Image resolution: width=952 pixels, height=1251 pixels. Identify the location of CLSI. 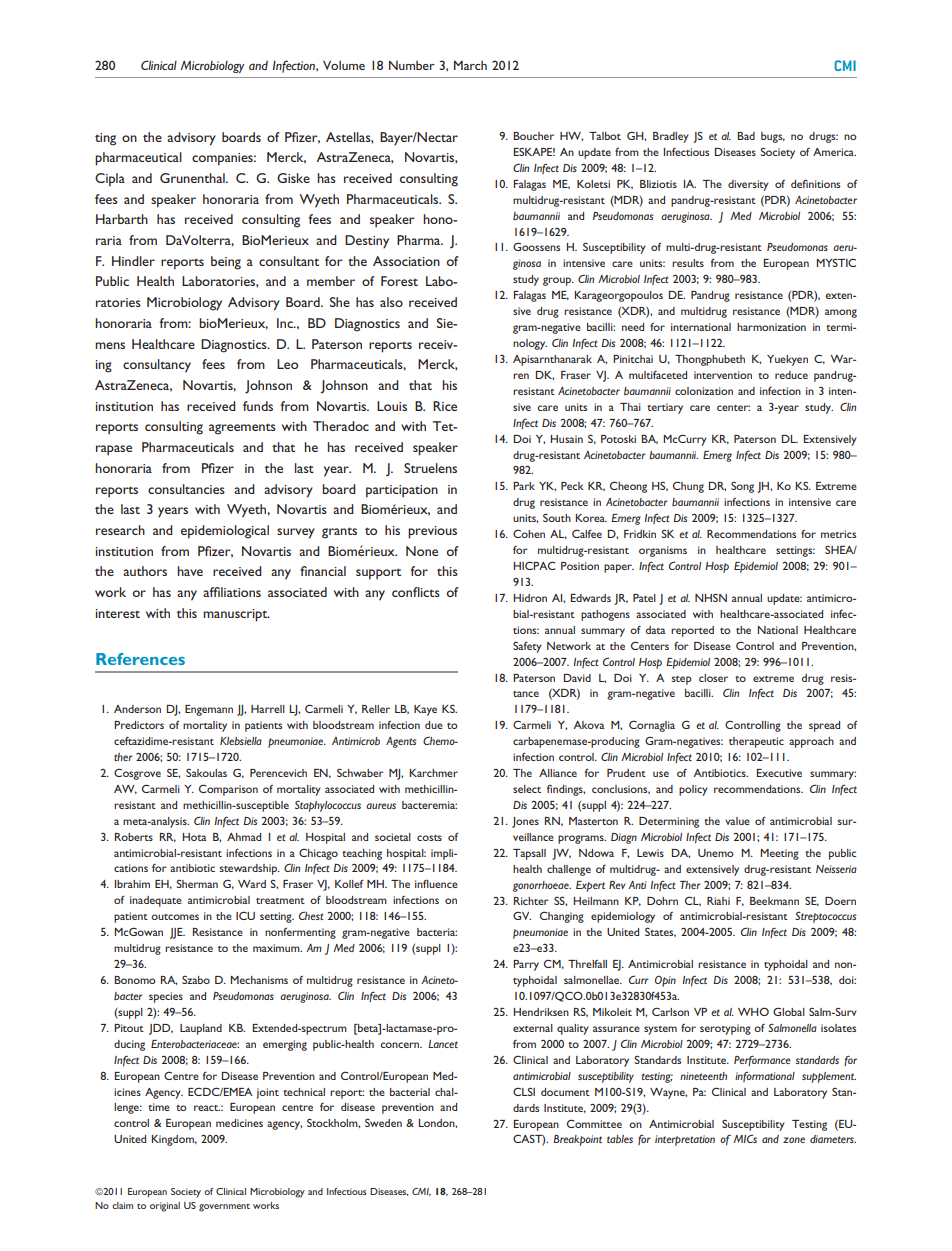
(524, 1091).
